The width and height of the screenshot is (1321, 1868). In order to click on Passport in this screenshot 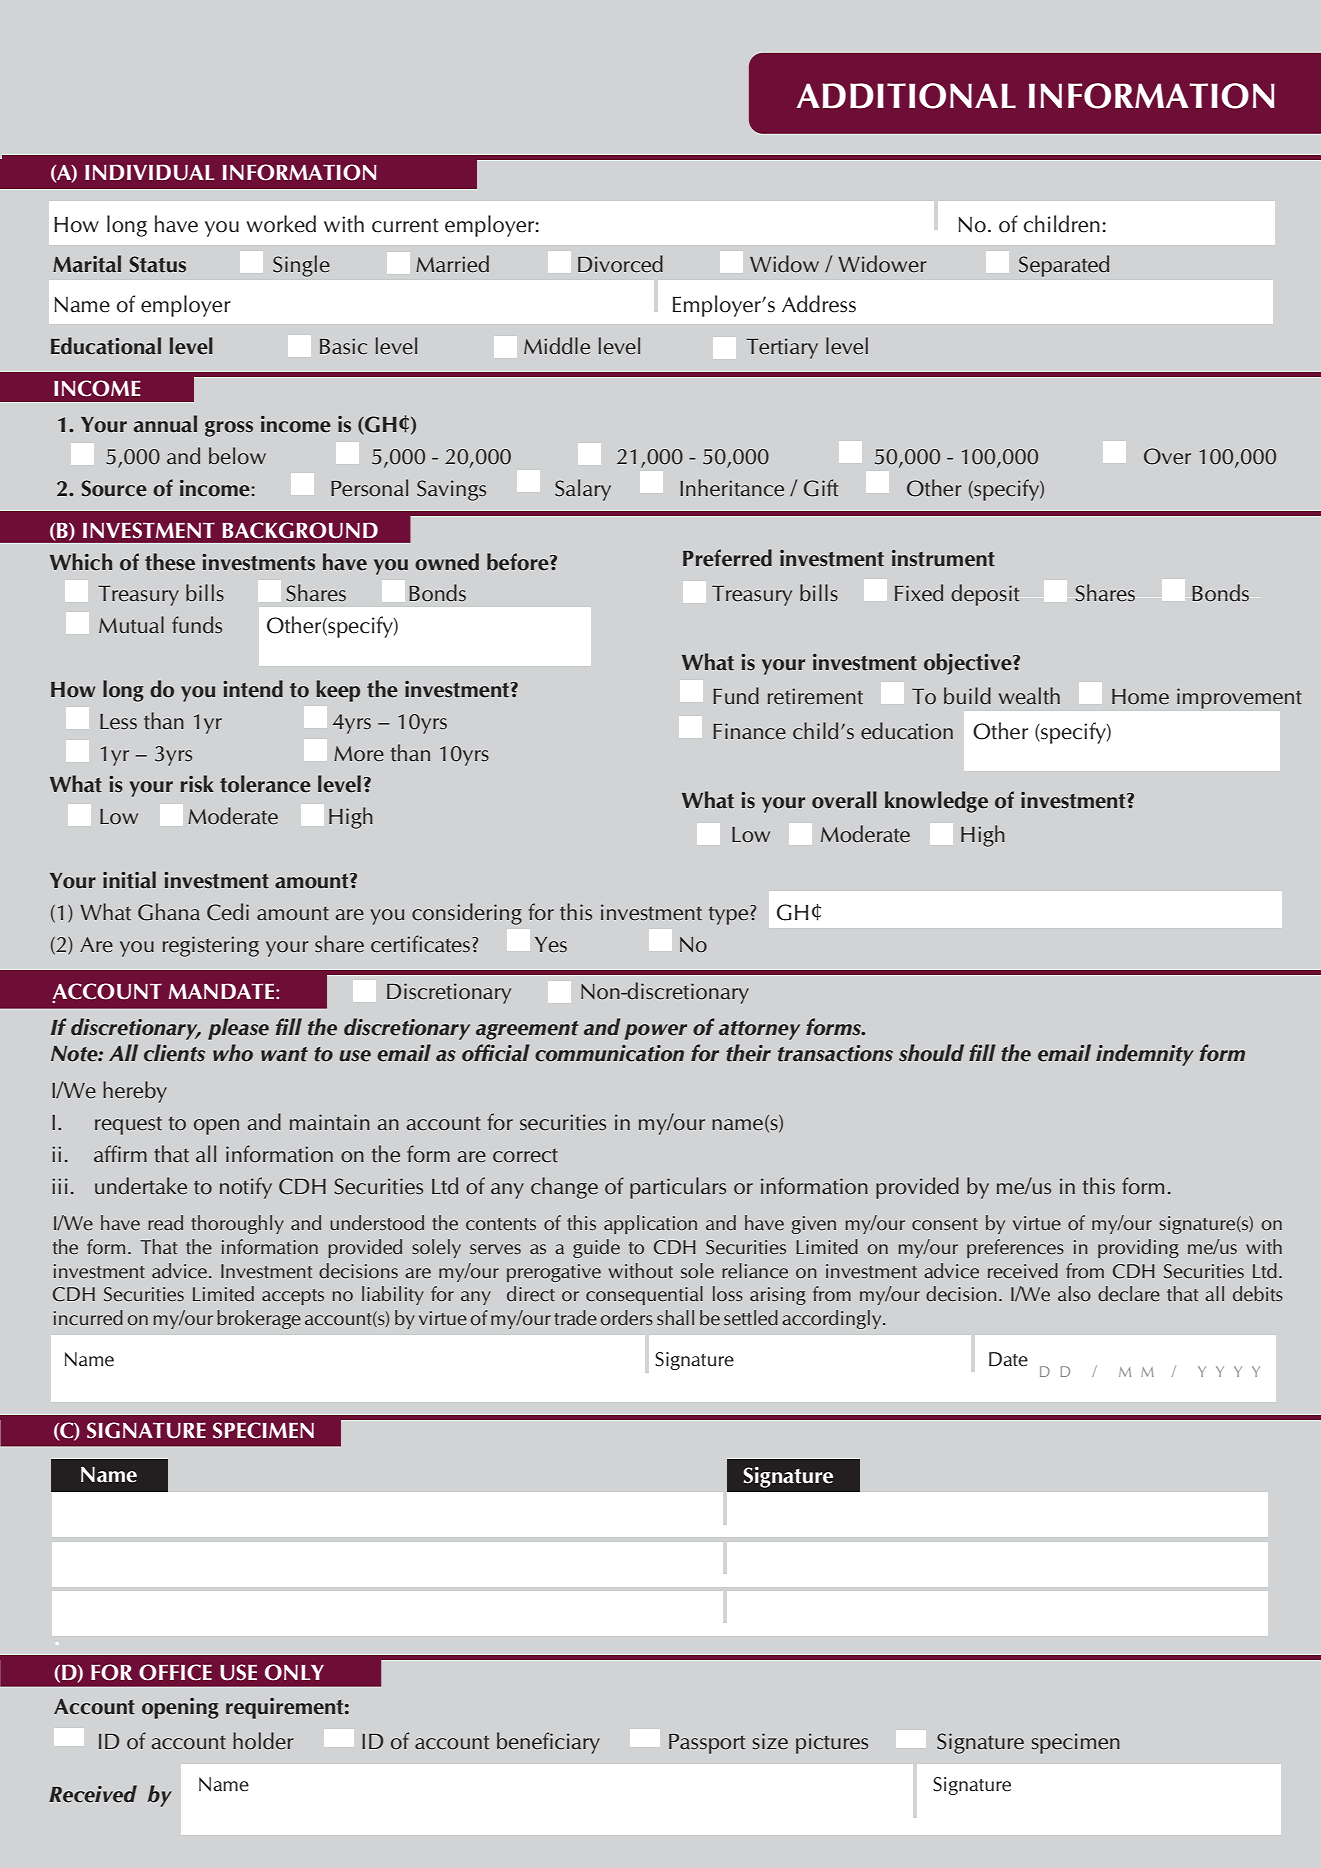, I will do `click(707, 1744)`.
